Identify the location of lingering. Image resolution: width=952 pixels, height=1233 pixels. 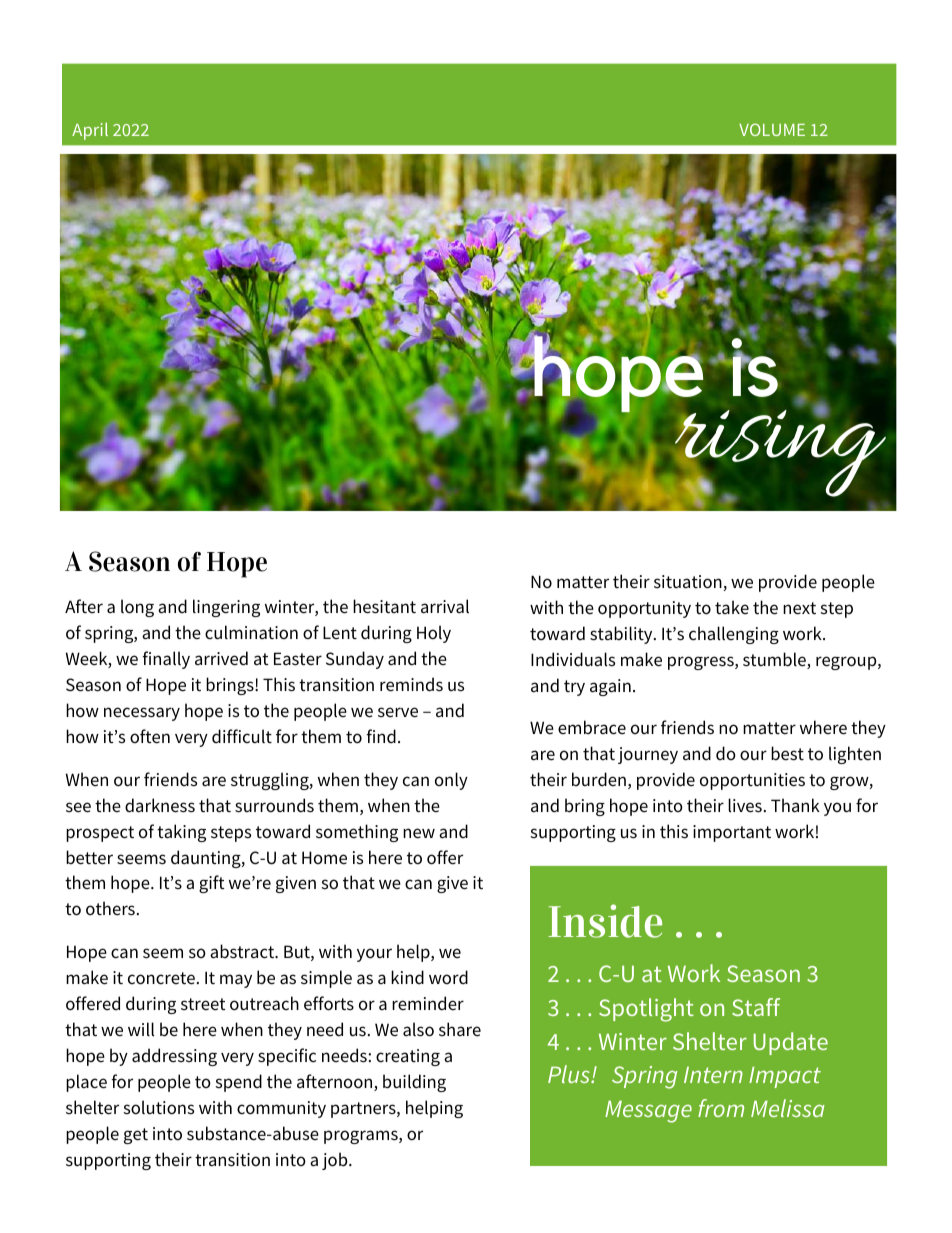
(226, 608).
